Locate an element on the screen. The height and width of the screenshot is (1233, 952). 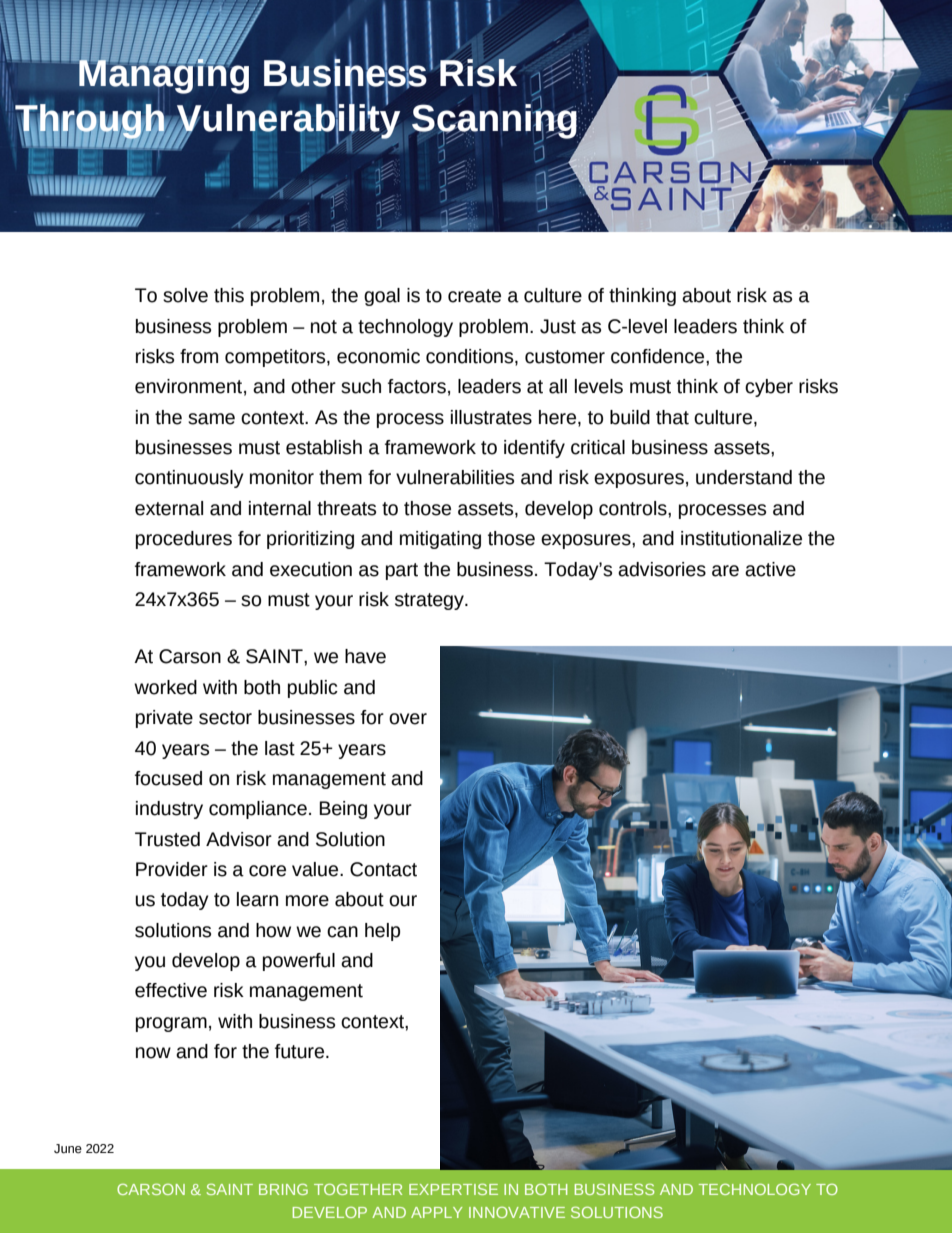
EXPERTISE is located at coordinates (453, 1189).
